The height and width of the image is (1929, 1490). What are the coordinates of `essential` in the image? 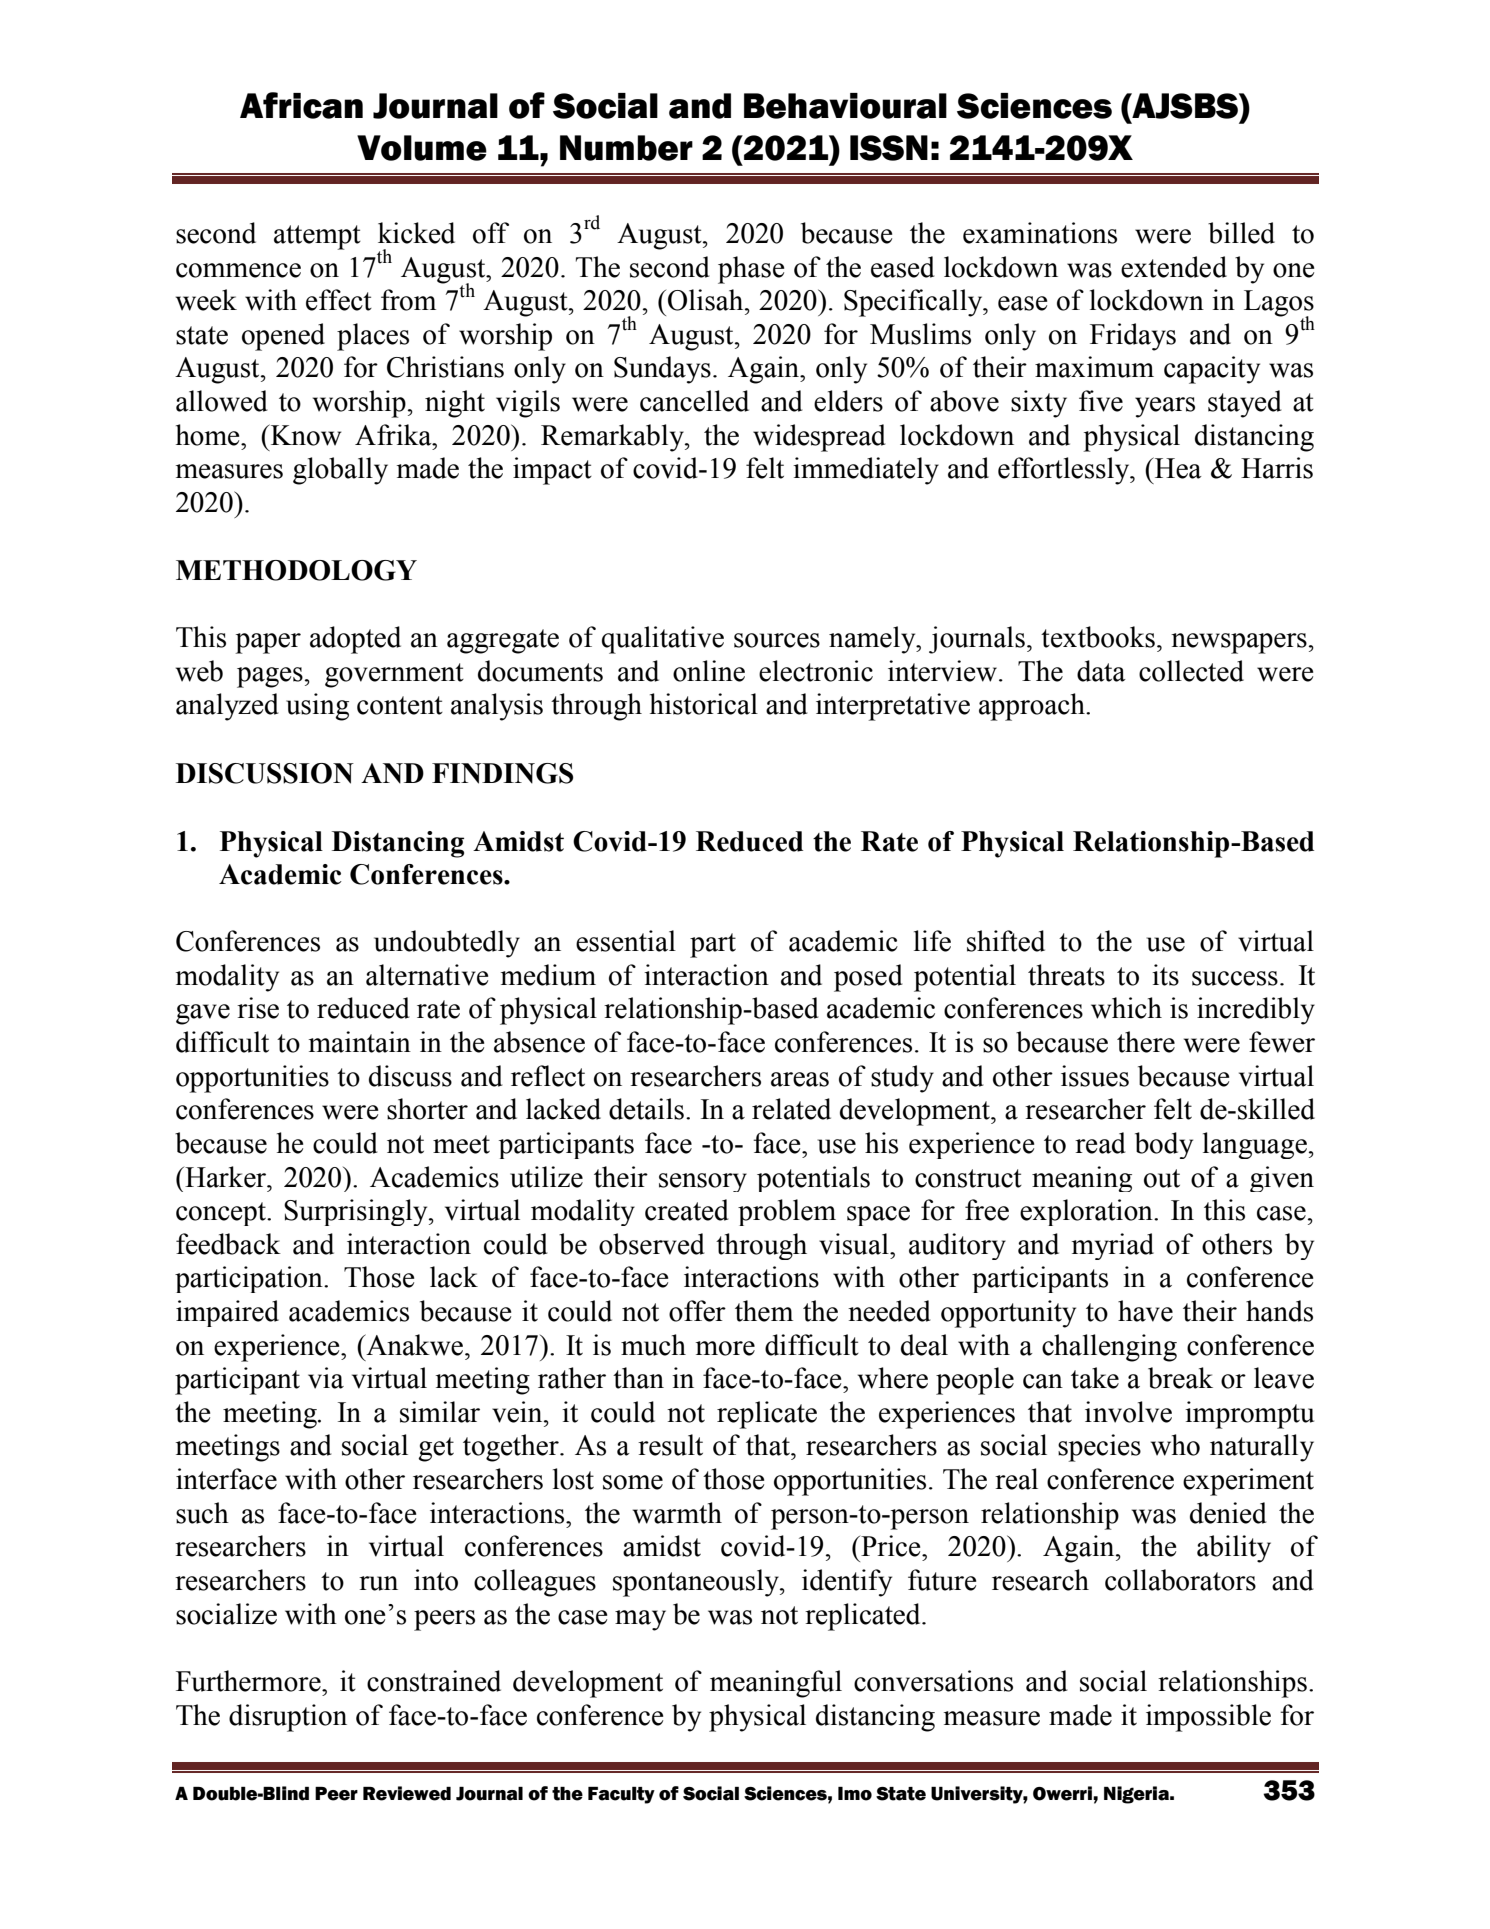 It's located at (626, 941).
